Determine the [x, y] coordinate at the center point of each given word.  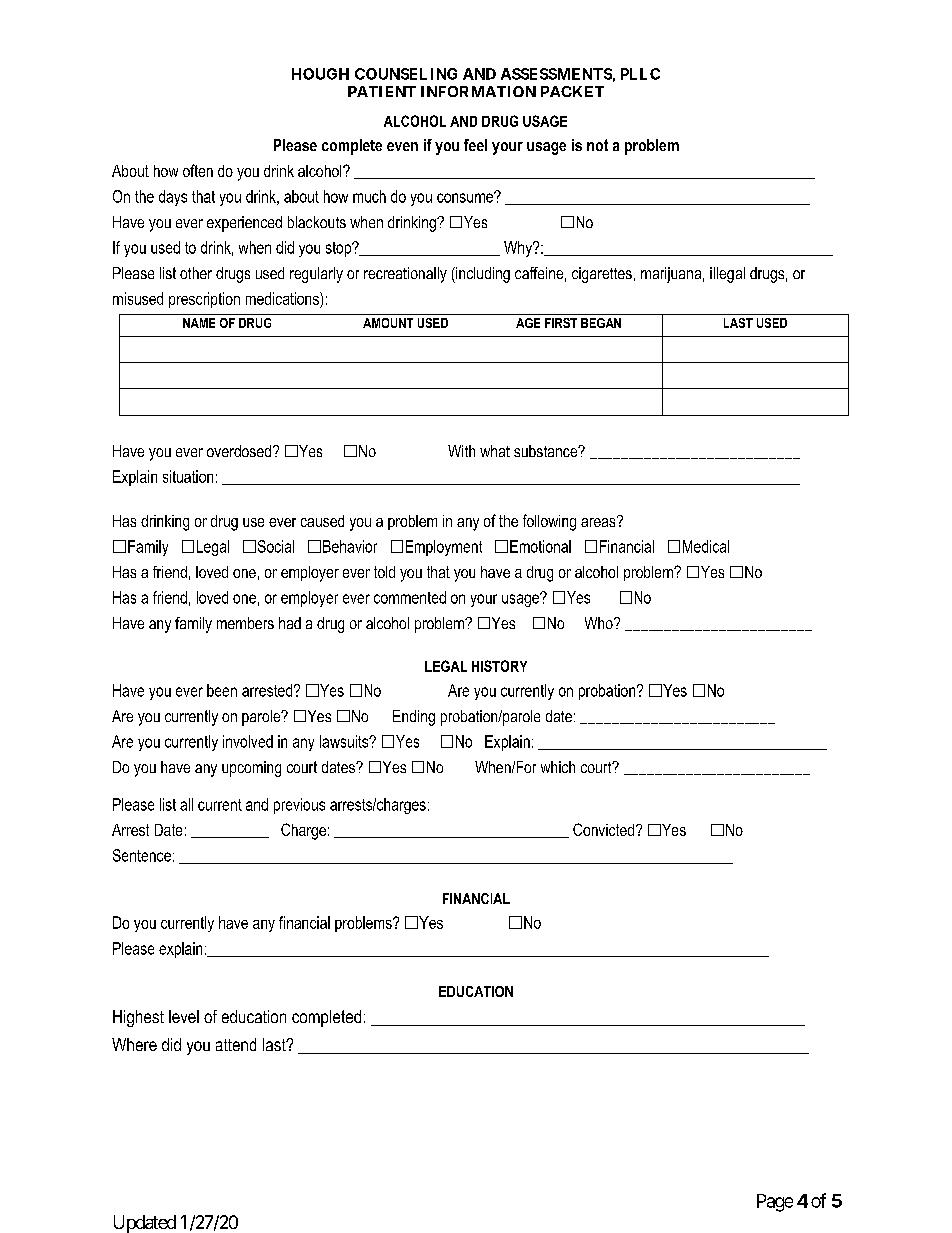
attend [236, 1044]
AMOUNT [388, 323]
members [245, 623]
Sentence [142, 855]
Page [775, 1203]
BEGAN [601, 323]
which [558, 767]
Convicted [605, 829]
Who [600, 623]
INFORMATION [478, 91]
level [184, 1016]
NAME [199, 323]
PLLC [640, 74]
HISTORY [499, 666]
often [198, 170]
